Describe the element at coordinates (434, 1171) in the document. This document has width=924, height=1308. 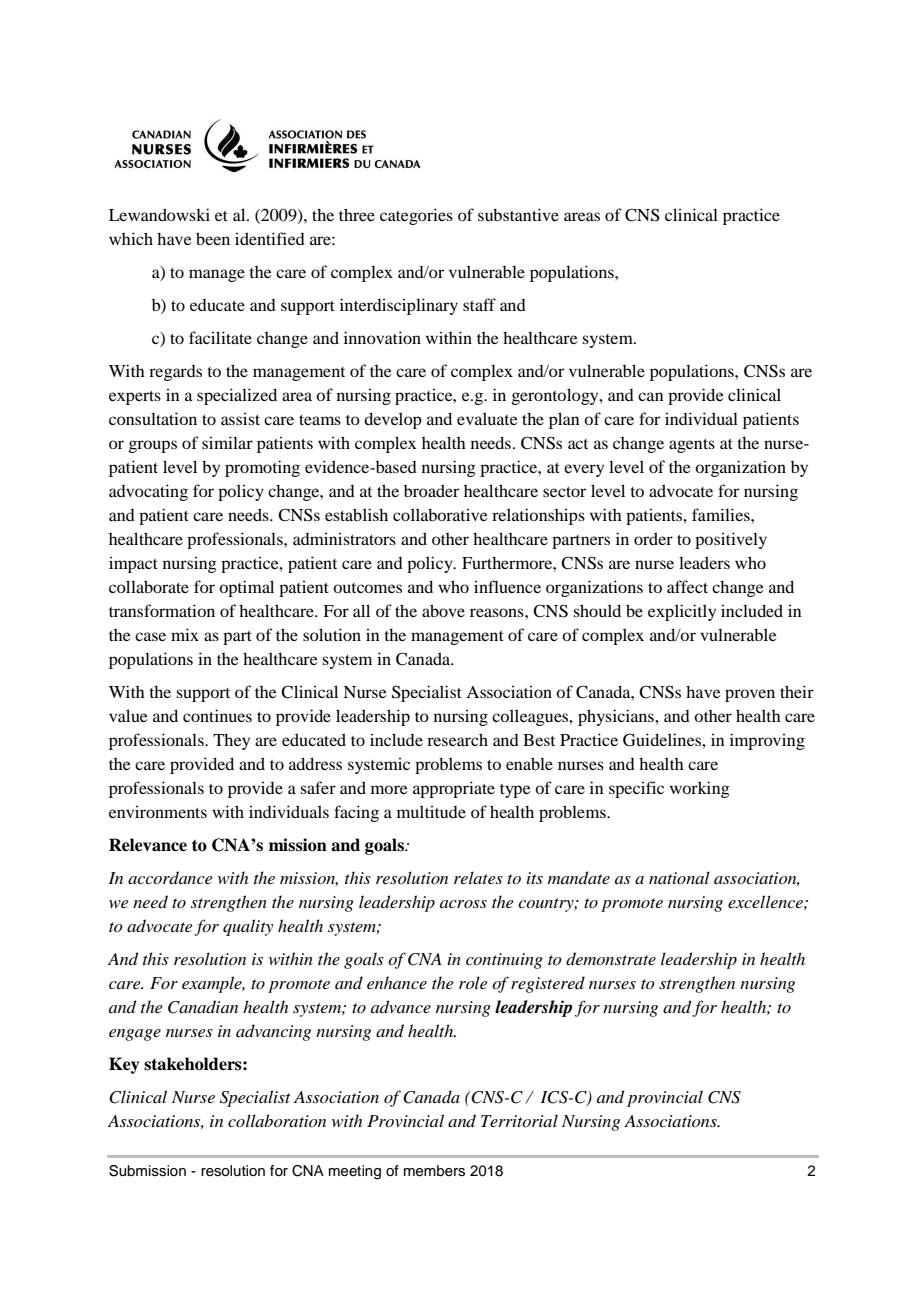
I see `members` at that location.
